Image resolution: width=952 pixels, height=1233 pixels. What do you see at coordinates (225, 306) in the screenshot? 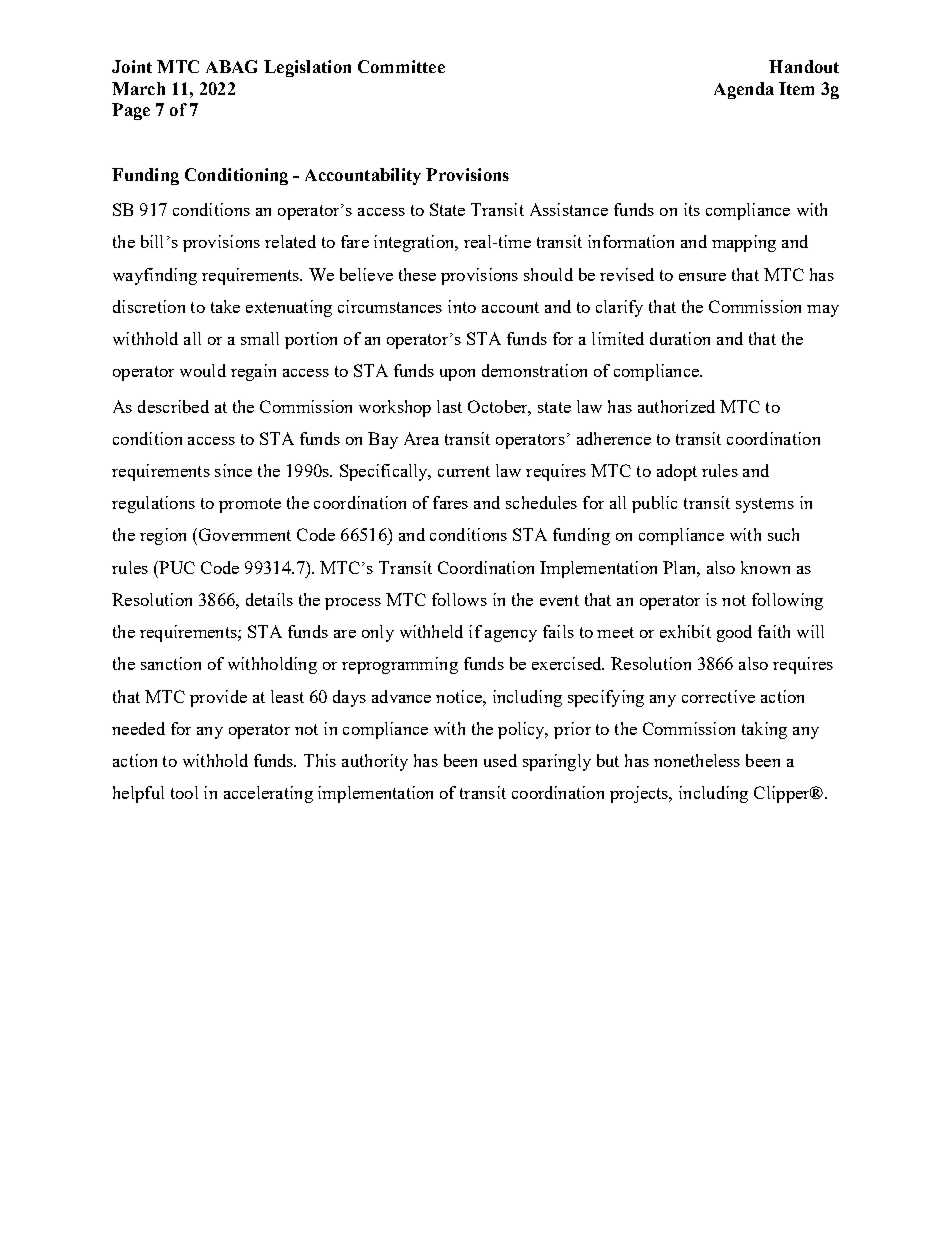
I see `take` at bounding box center [225, 306].
